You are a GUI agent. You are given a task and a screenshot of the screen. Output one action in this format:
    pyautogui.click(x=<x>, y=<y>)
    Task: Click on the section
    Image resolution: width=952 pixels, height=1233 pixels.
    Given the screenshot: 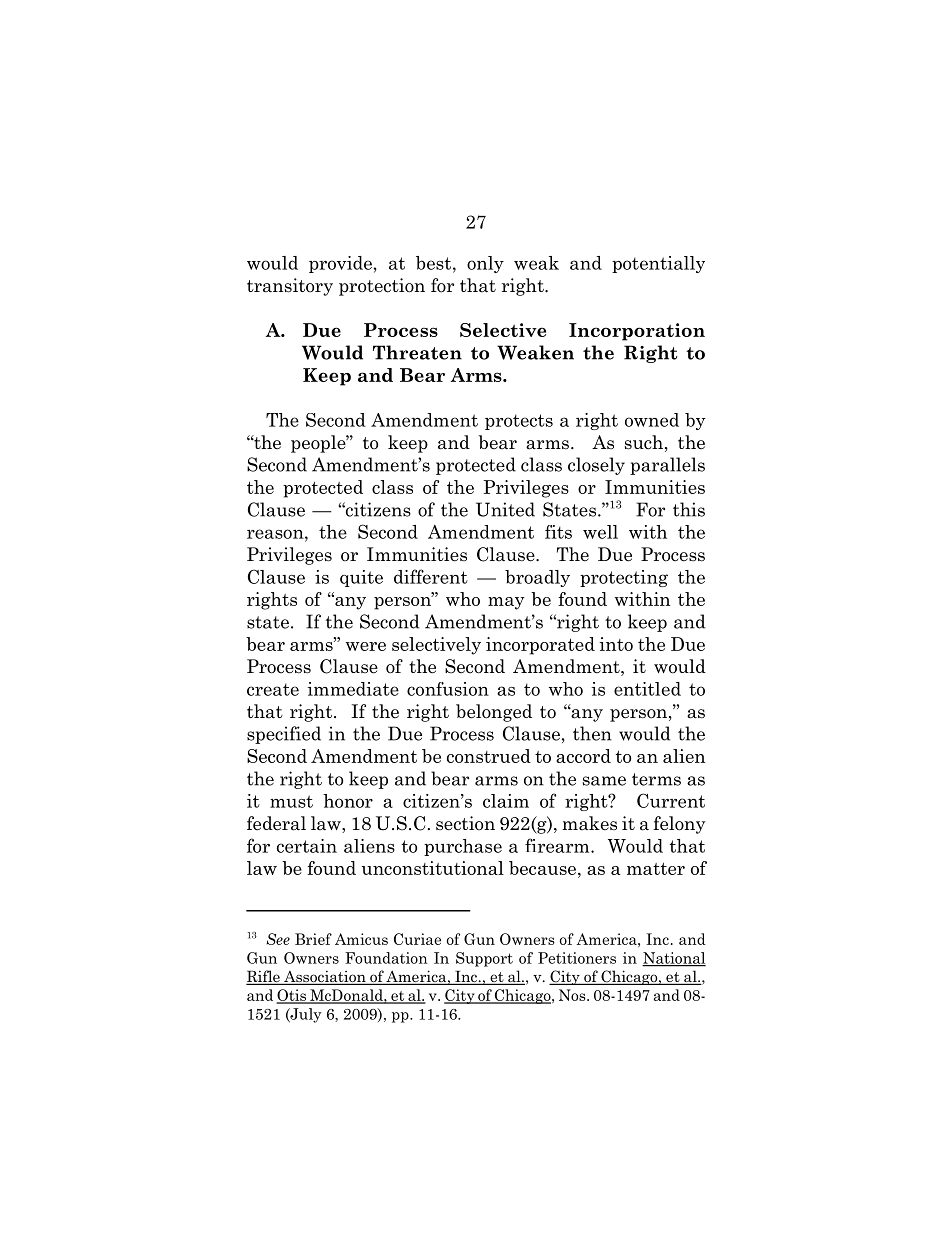 What is the action you would take?
    pyautogui.click(x=465, y=823)
